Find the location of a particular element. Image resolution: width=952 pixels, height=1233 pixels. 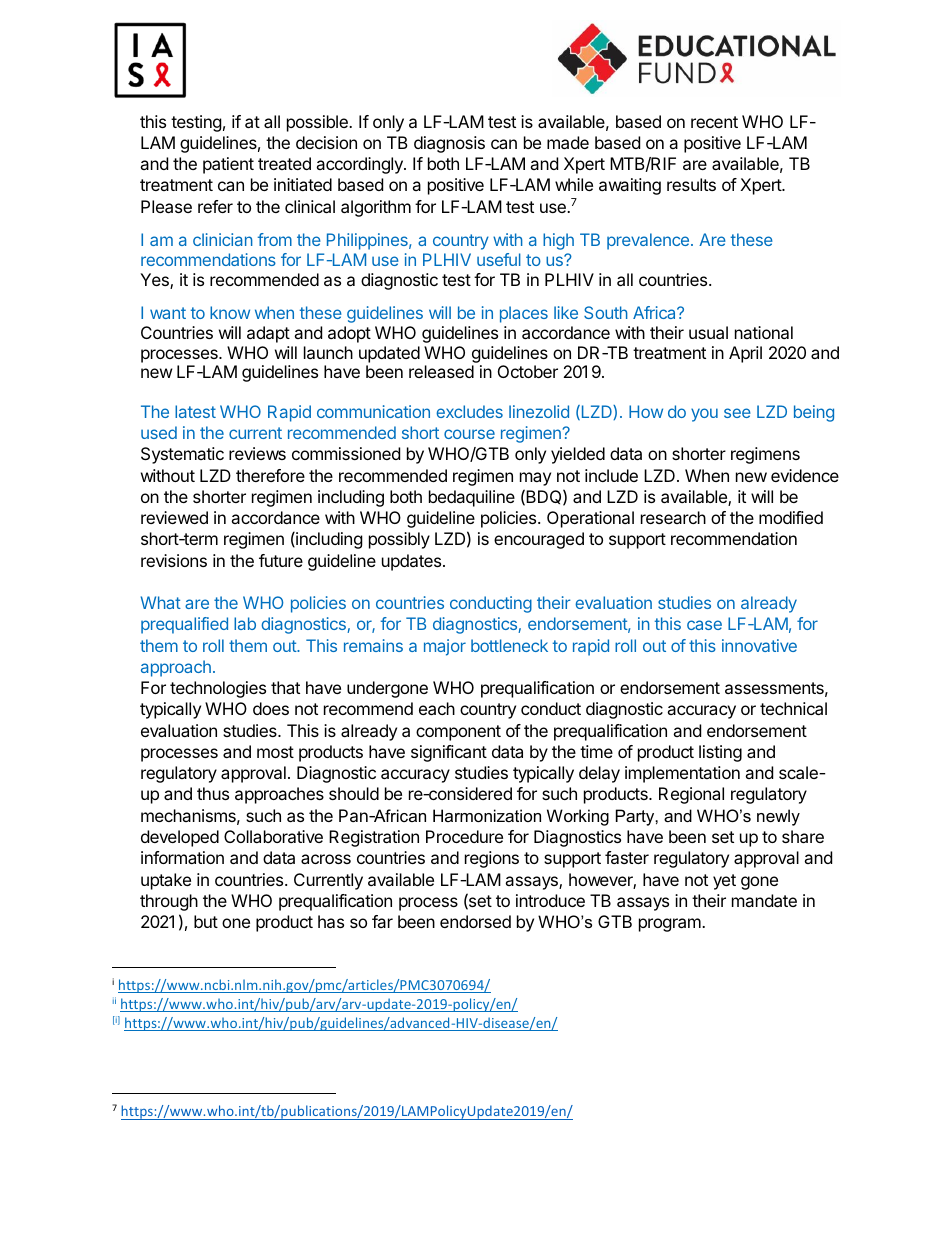

usual is located at coordinates (708, 332).
